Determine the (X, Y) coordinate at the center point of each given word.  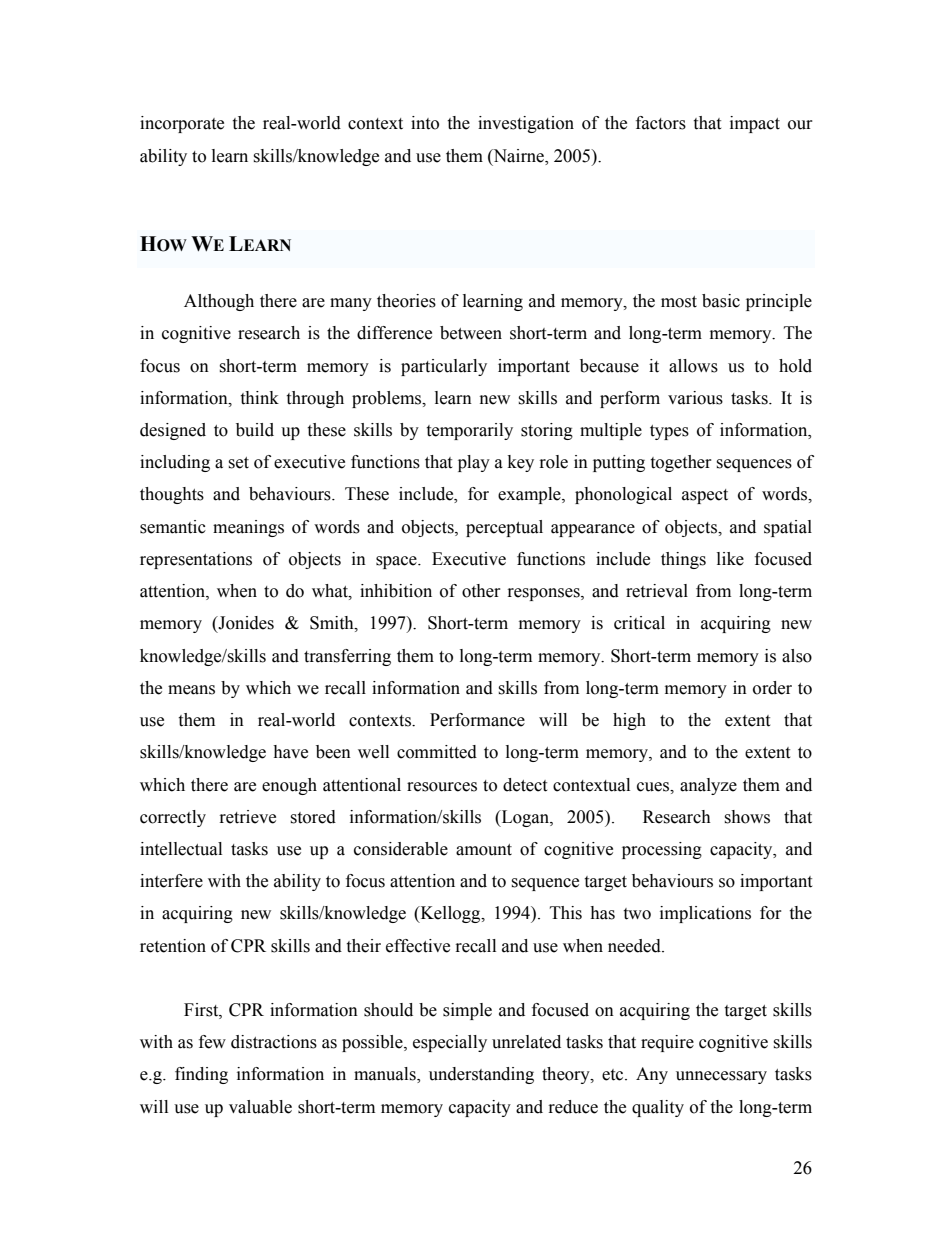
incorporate (182, 124)
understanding (481, 1075)
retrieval (657, 591)
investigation (526, 124)
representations (196, 560)
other (481, 591)
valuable (260, 1107)
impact (755, 124)
